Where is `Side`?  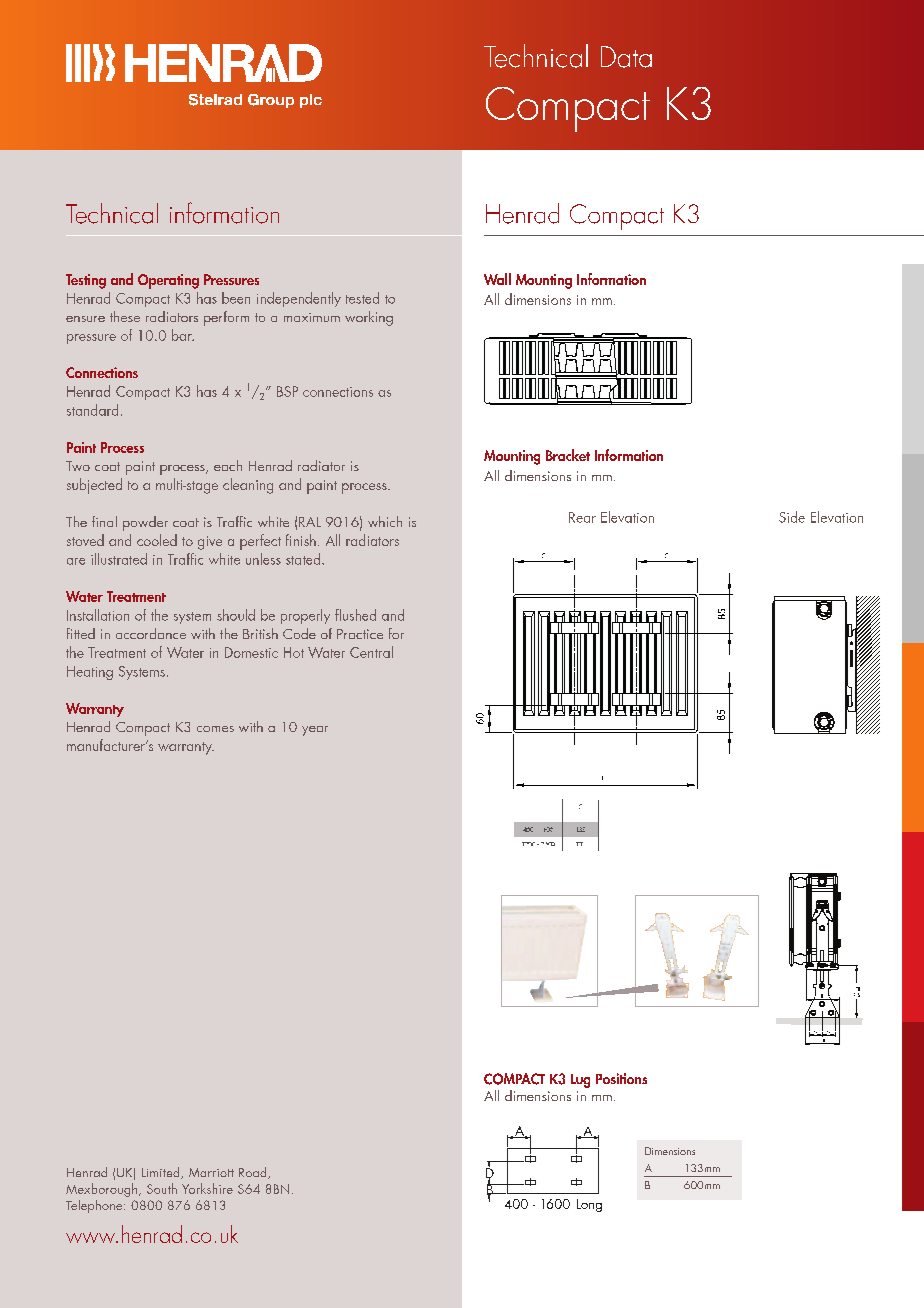 Side is located at coordinates (792, 517).
